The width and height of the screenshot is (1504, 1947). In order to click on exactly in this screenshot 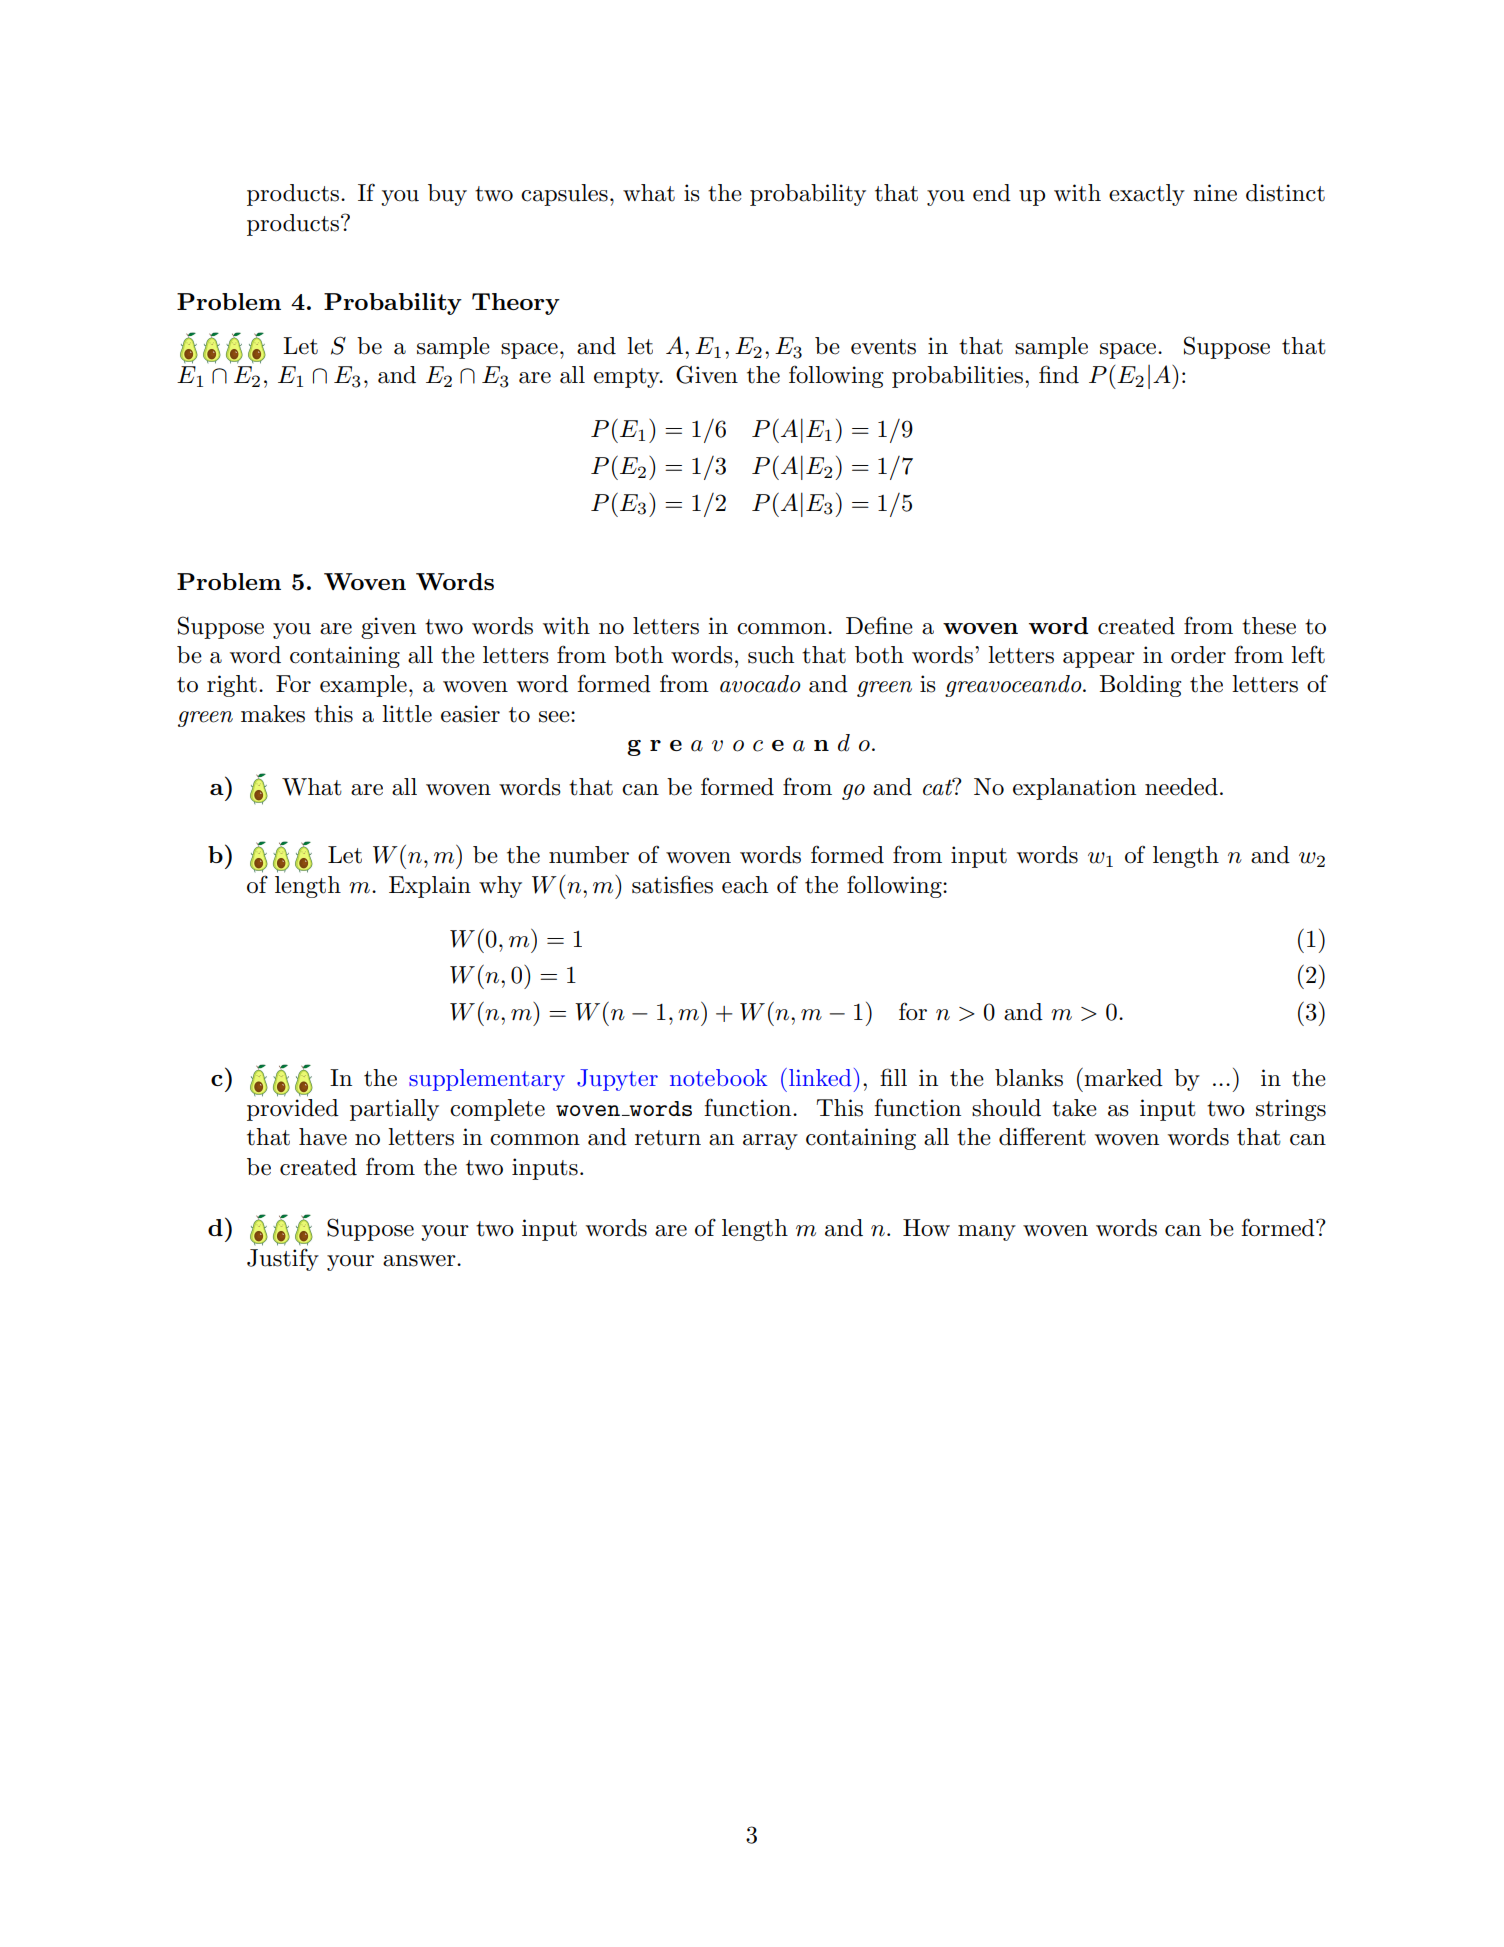, I will do `click(1147, 195)`.
